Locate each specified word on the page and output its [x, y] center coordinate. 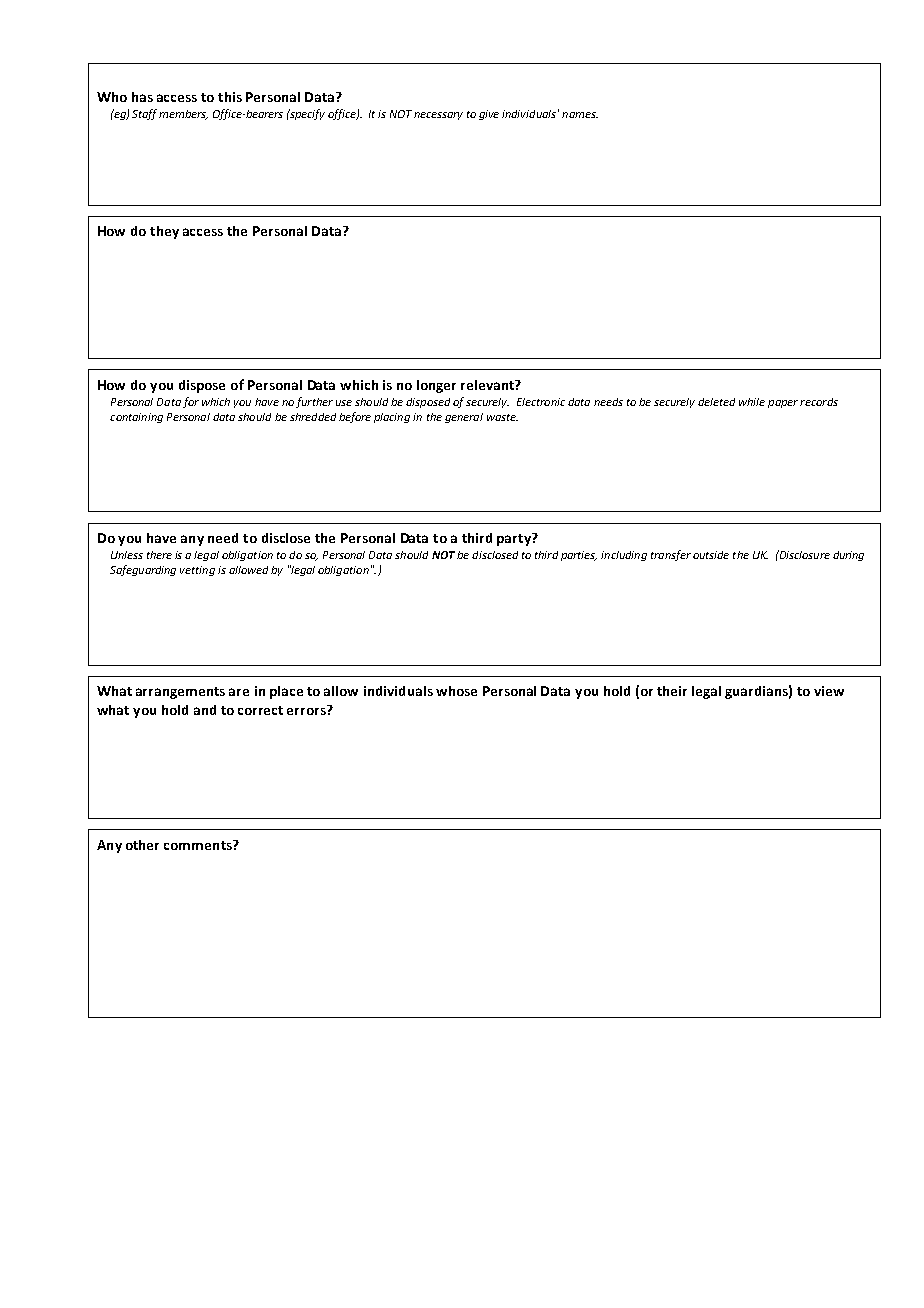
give [489, 115]
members [183, 115]
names [580, 115]
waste [502, 417]
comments [199, 845]
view [829, 691]
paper [783, 404]
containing [136, 418]
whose [456, 691]
